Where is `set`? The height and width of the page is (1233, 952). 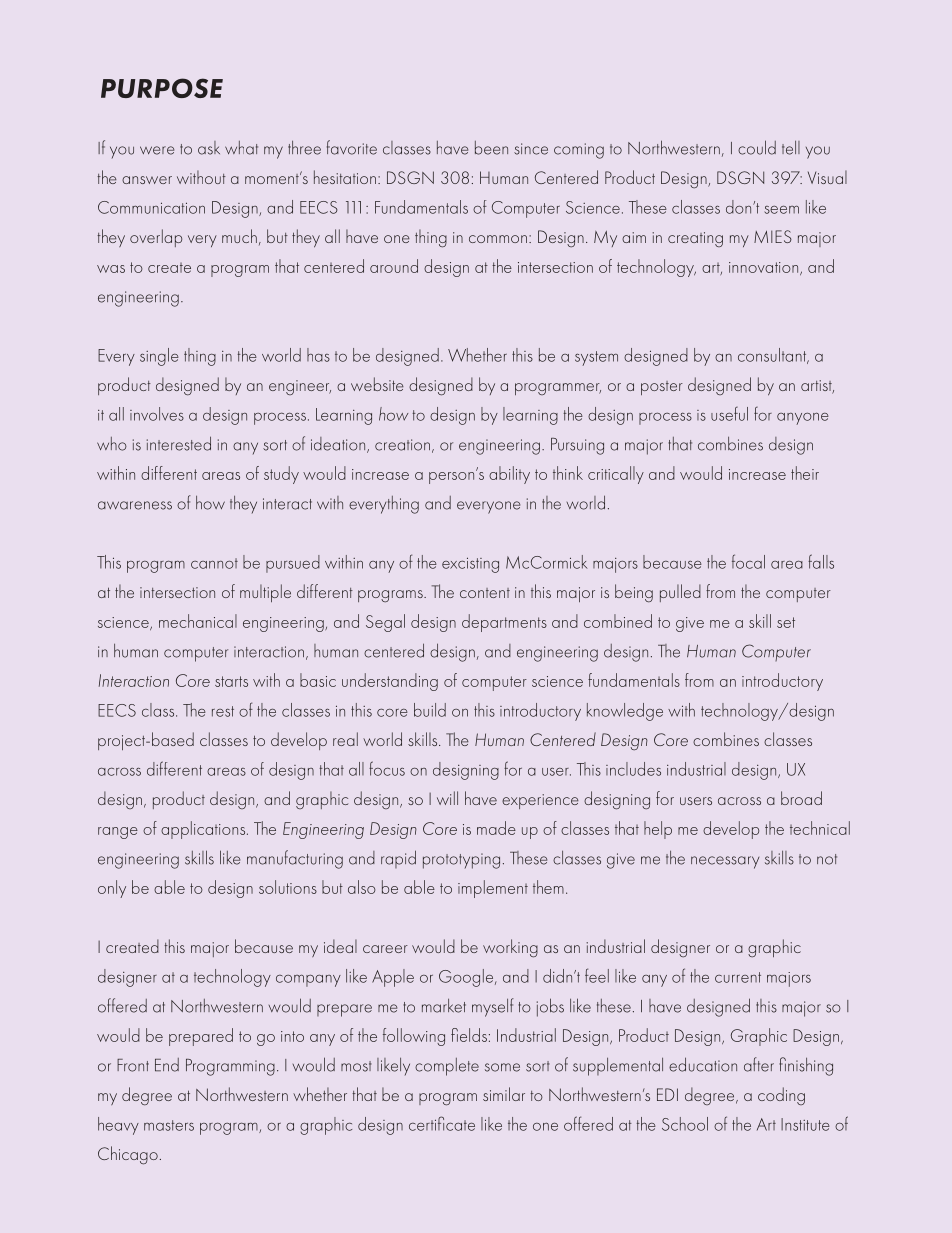 set is located at coordinates (786, 622).
